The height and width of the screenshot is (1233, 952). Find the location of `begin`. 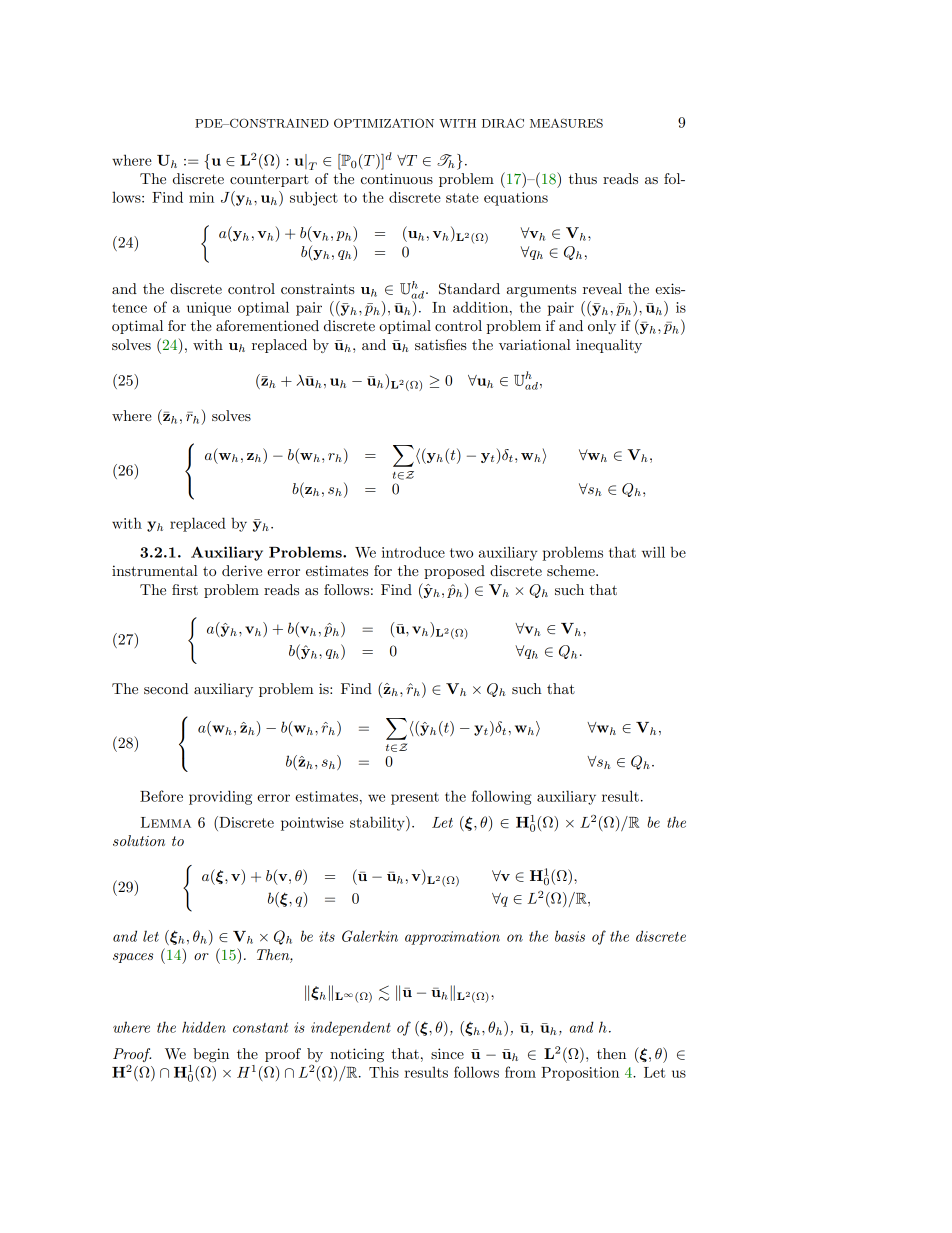

begin is located at coordinates (211, 1055).
